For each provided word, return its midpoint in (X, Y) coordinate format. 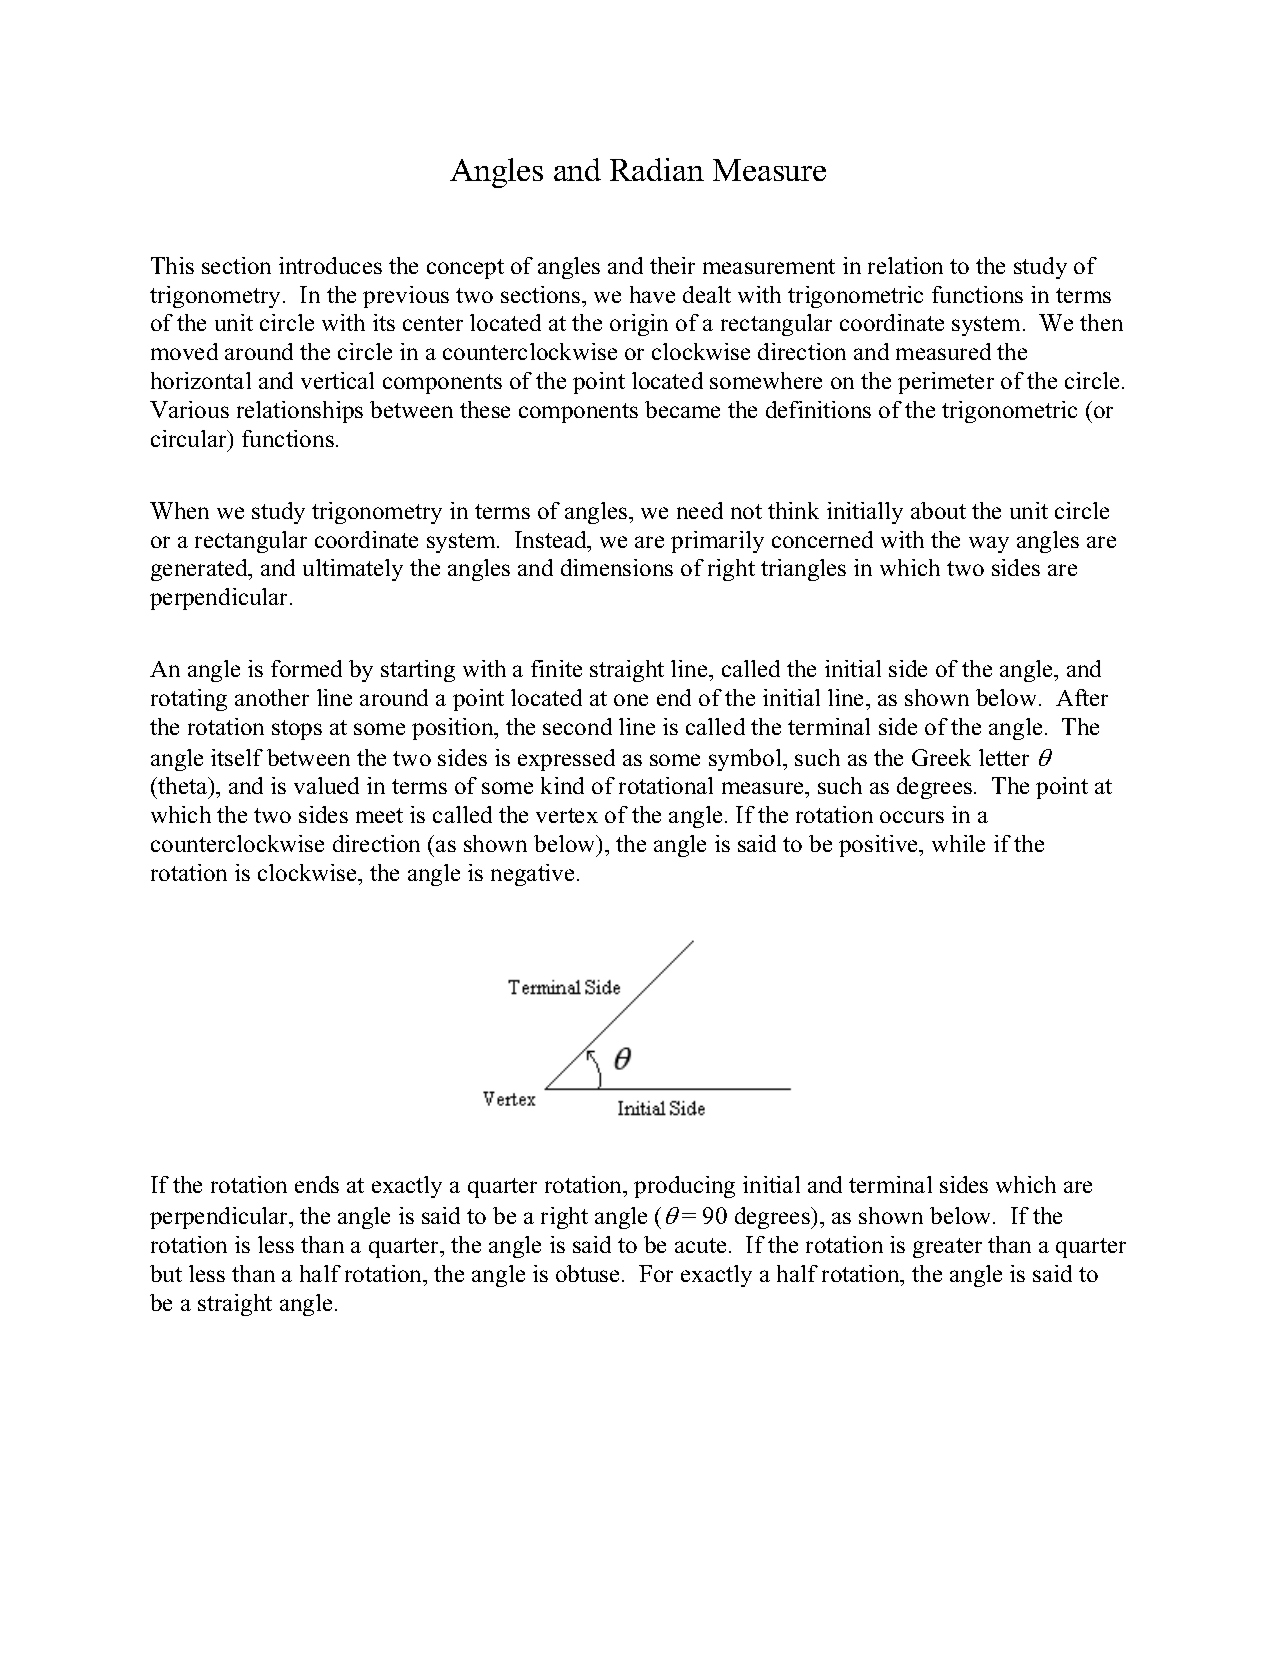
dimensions (617, 567)
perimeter (946, 383)
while (958, 843)
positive (880, 846)
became (682, 409)
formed (306, 668)
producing (684, 1187)
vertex (567, 815)
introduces (330, 265)
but (166, 1273)
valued (326, 785)
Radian (657, 169)
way (989, 544)
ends (317, 1184)
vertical (337, 380)
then (1101, 322)
